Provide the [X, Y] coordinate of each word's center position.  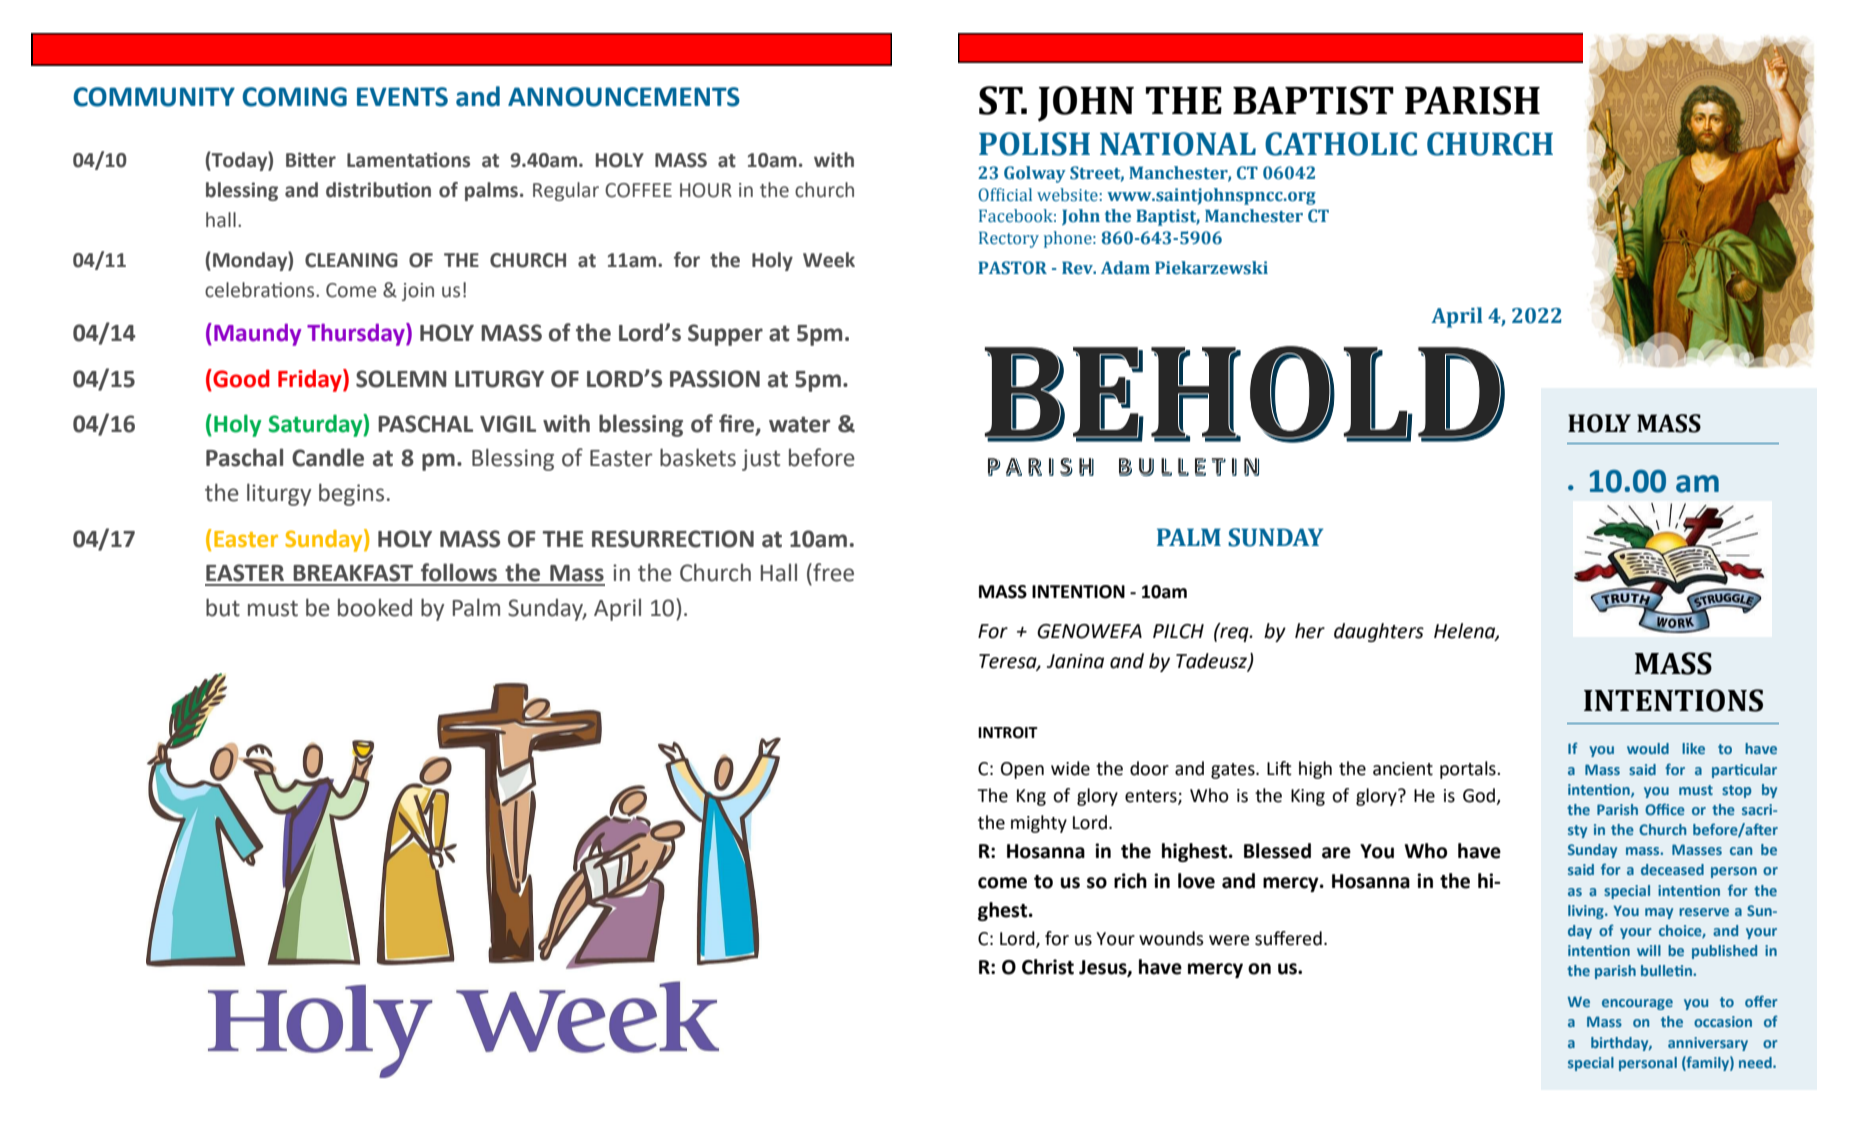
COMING [294, 97]
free [832, 572]
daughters [1379, 632]
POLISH [1034, 144]
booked [375, 607]
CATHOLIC [1341, 144]
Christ [1048, 967]
